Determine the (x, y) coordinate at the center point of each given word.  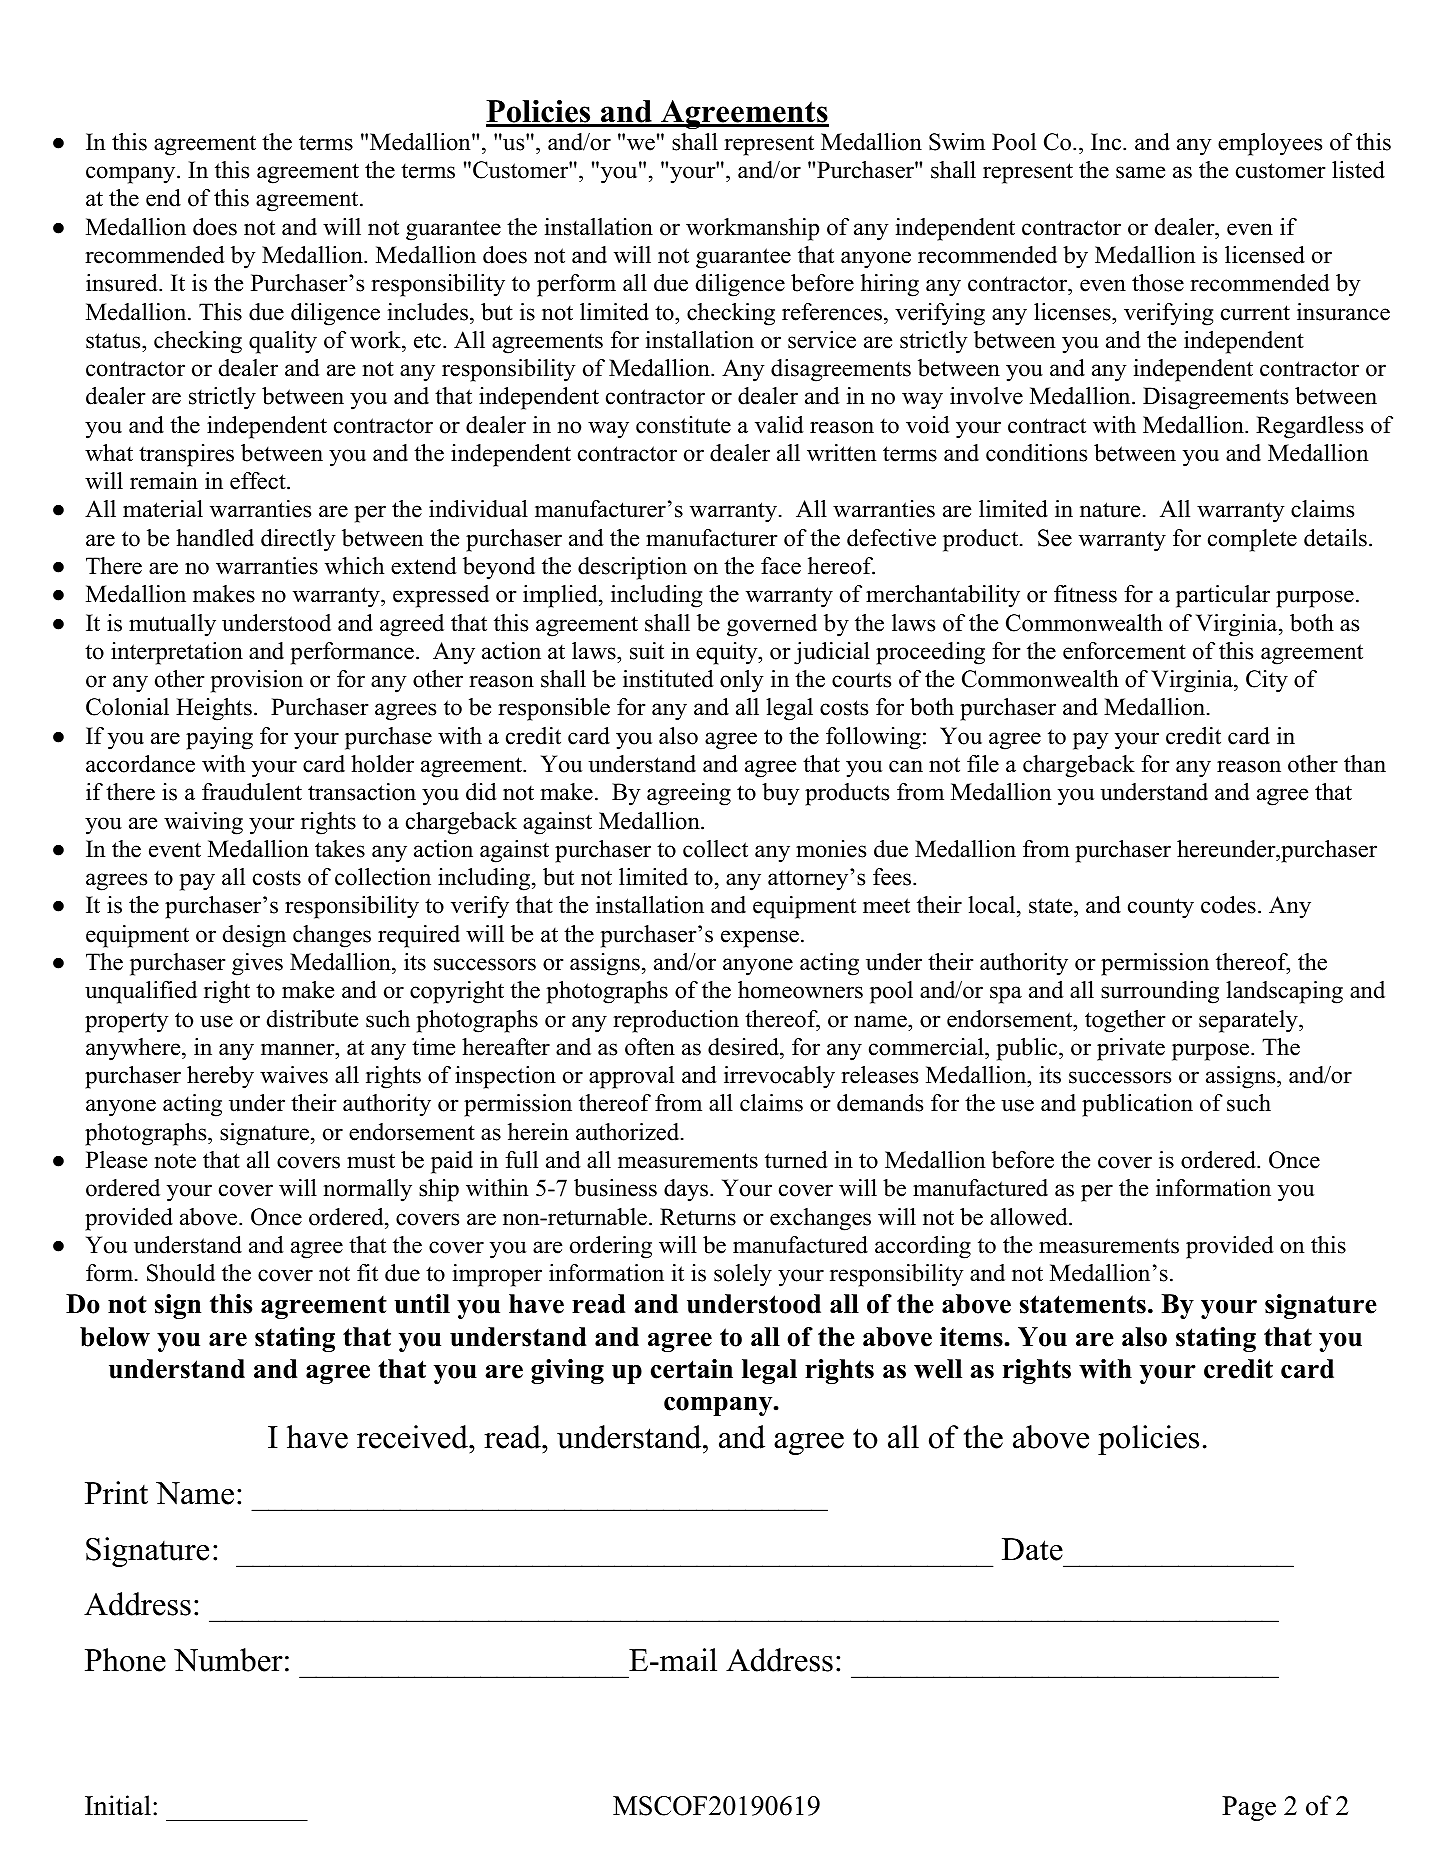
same (1140, 172)
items (971, 1337)
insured (123, 283)
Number (228, 1660)
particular (1223, 596)
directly (298, 540)
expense (760, 939)
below (115, 1337)
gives (257, 964)
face (781, 566)
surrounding (1160, 992)
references (832, 312)
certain (692, 1369)
